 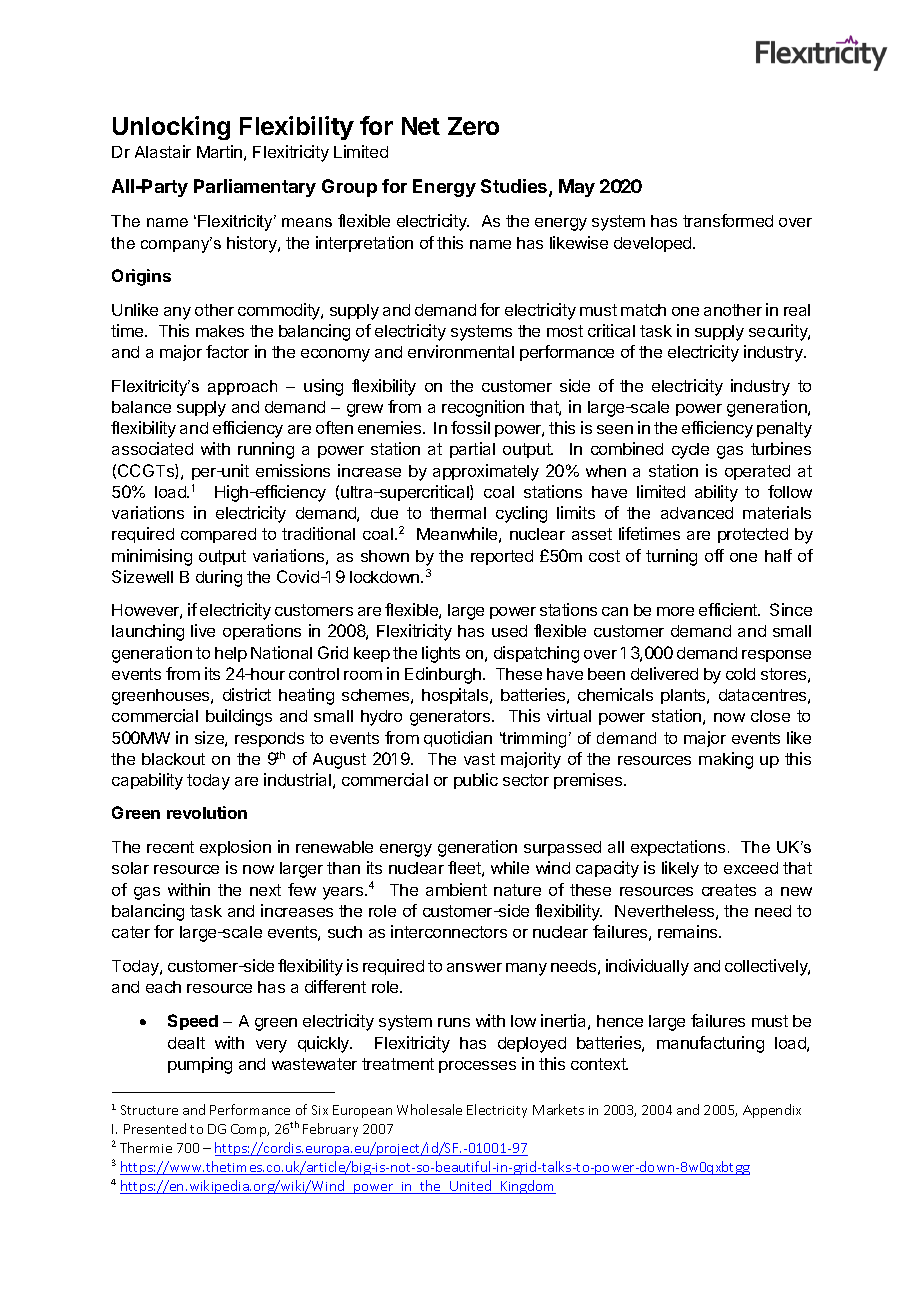 What do you see at coordinates (486, 472) in the screenshot?
I see `approximately` at bounding box center [486, 472].
